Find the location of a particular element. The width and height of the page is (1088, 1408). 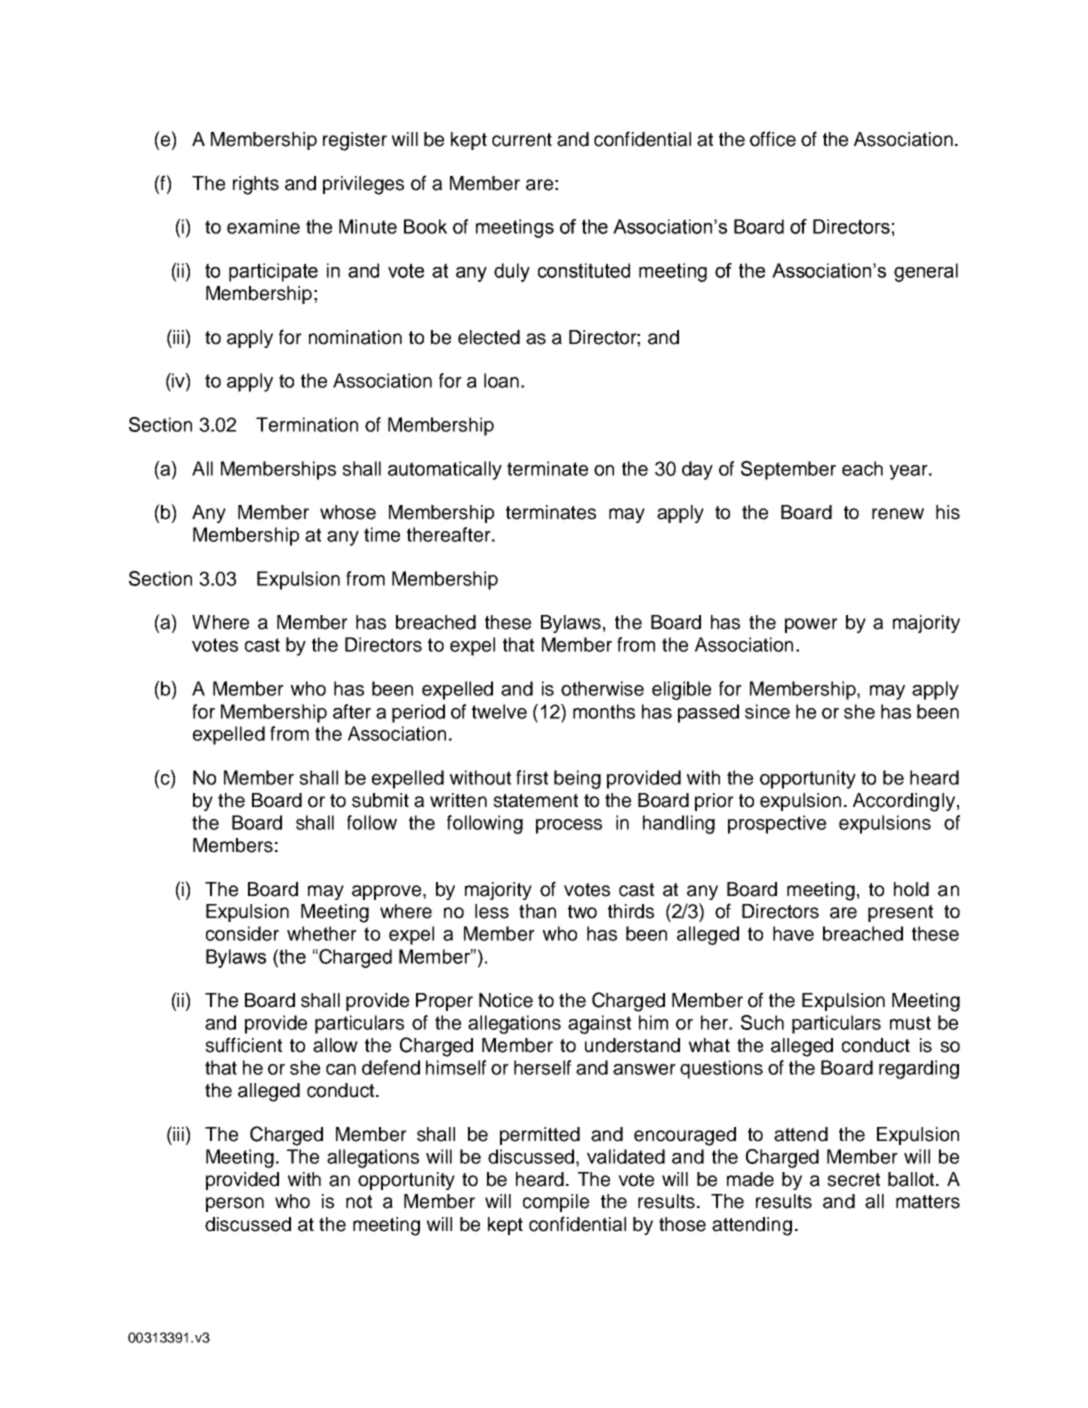

day is located at coordinates (697, 470).
